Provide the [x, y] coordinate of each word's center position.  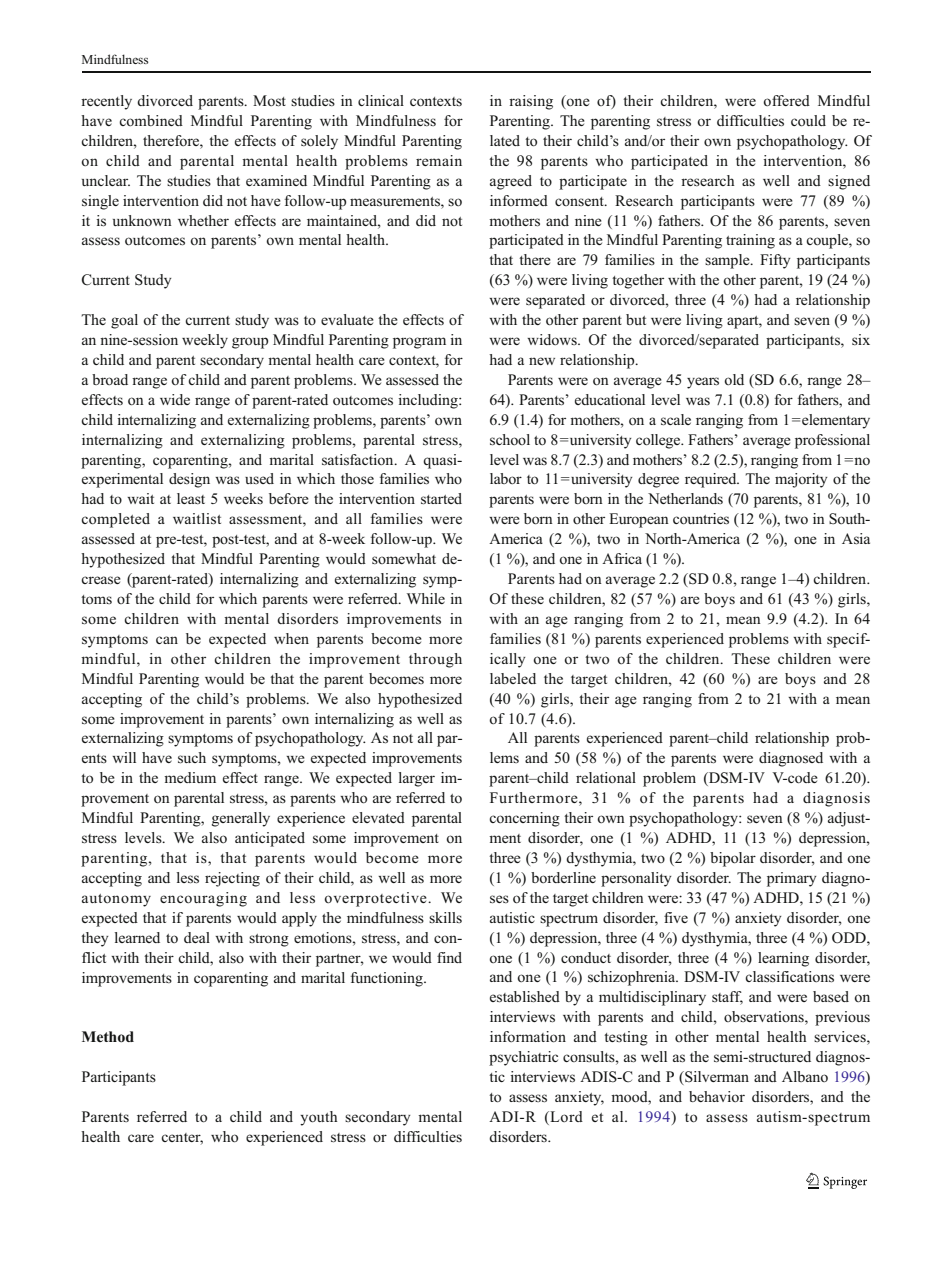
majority [801, 480]
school [510, 440]
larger [417, 779]
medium [190, 777]
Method [108, 1037]
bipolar [733, 859]
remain [439, 160]
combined [151, 120]
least [191, 498]
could [808, 121]
